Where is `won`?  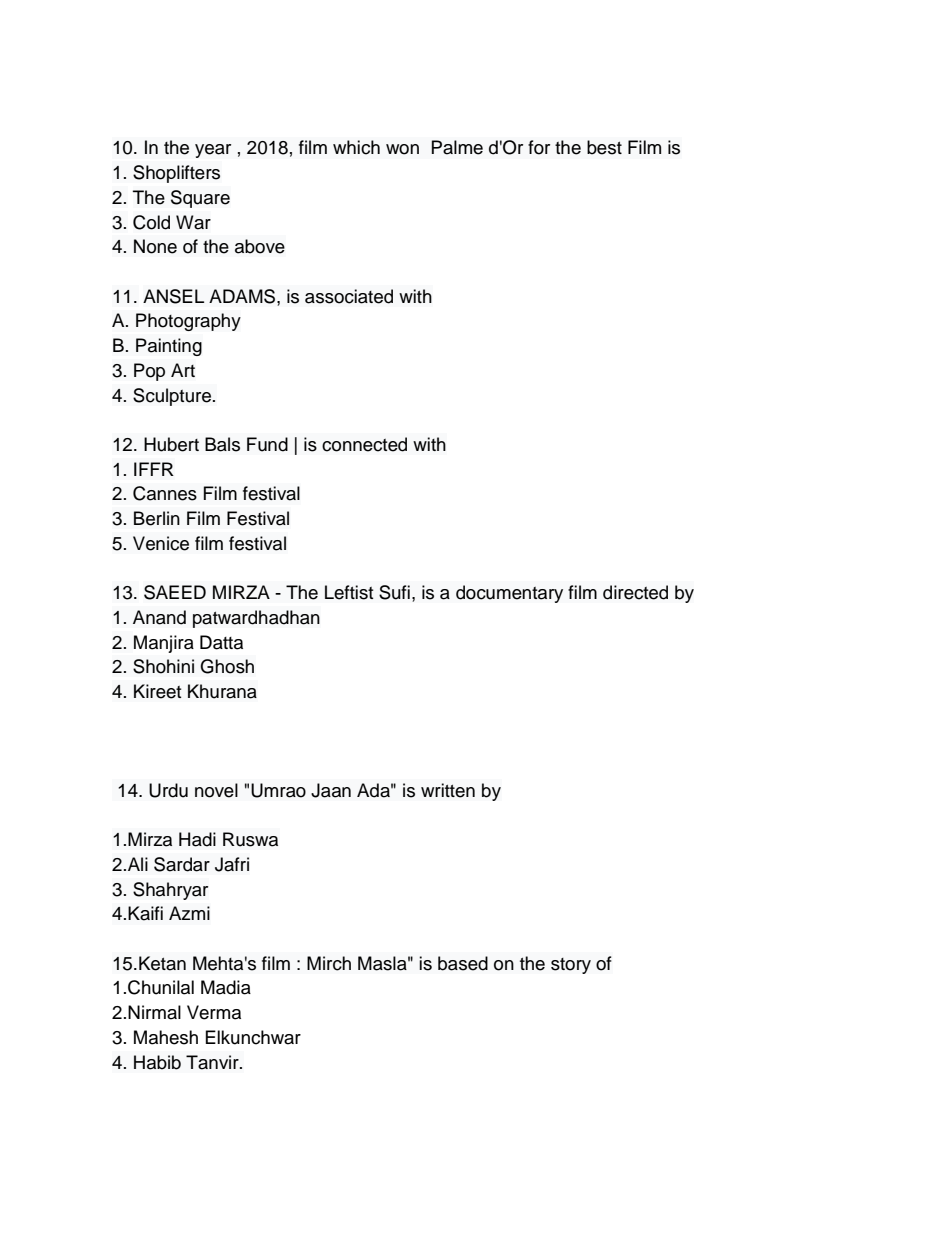 won is located at coordinates (402, 149).
